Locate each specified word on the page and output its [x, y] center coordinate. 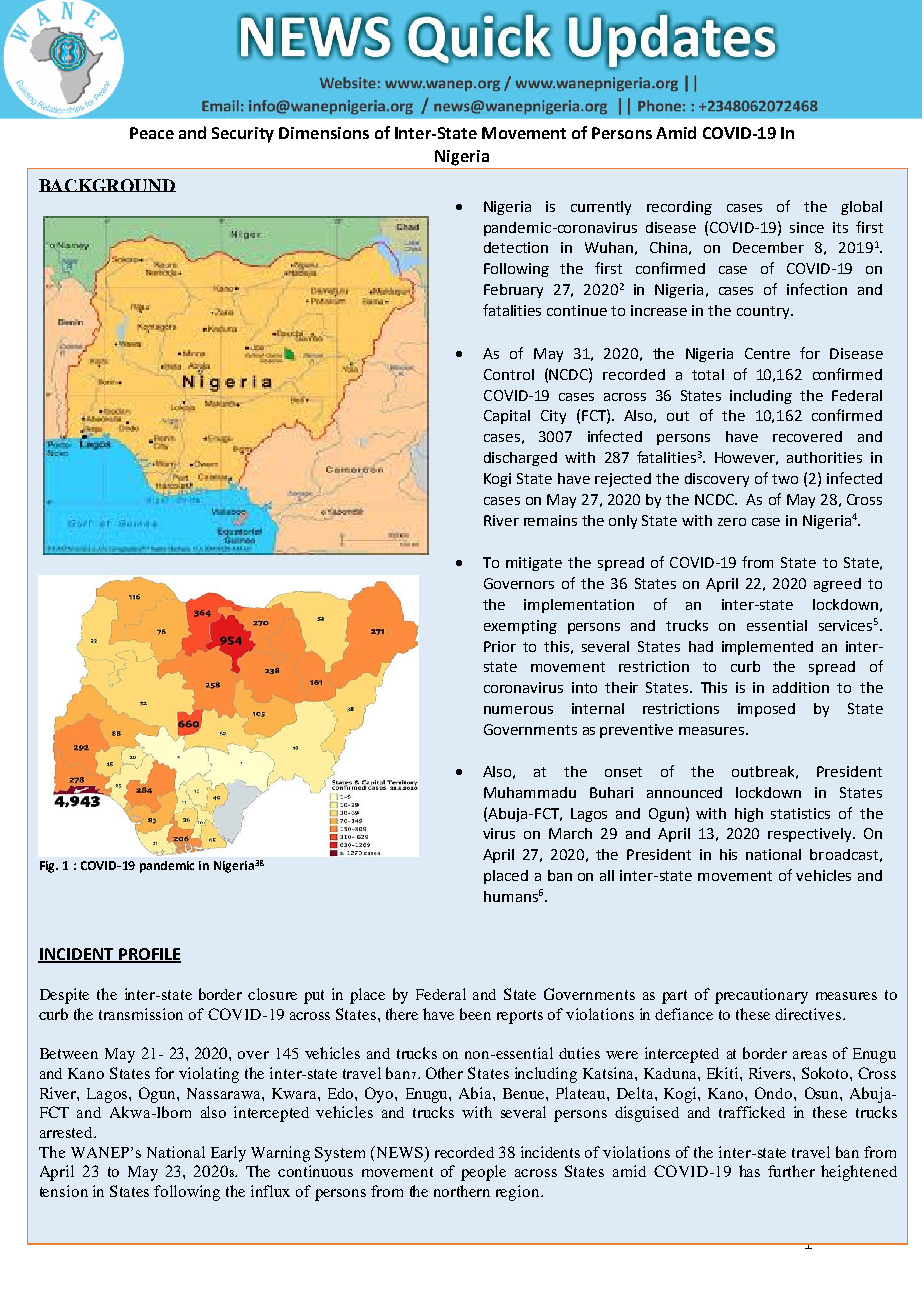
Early [228, 1154]
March [570, 833]
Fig [49, 867]
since [807, 227]
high [749, 815]
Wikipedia [203, 482]
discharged [520, 459]
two [785, 479]
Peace [152, 133]
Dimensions [324, 133]
